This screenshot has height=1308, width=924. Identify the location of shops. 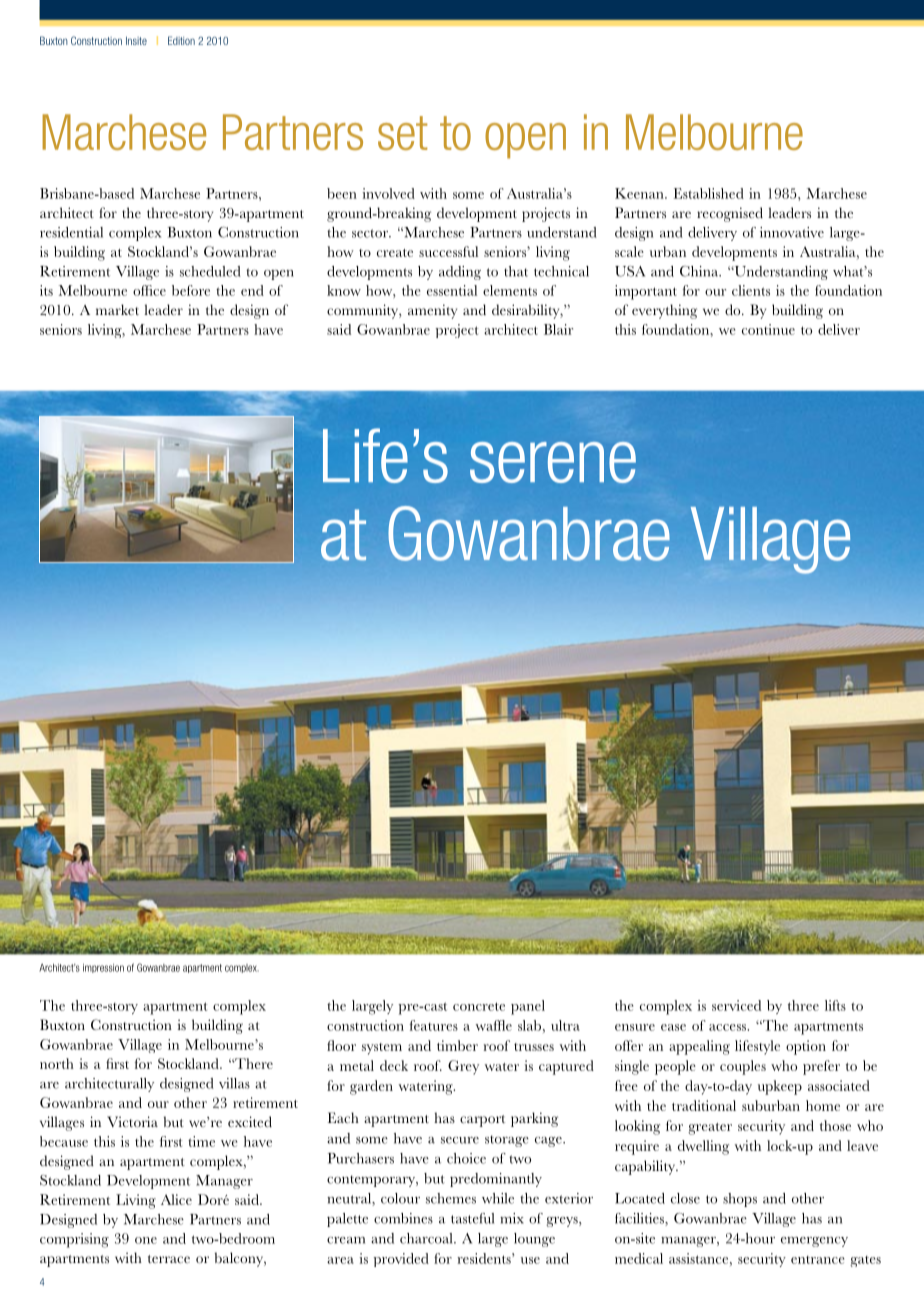
(740, 1200).
